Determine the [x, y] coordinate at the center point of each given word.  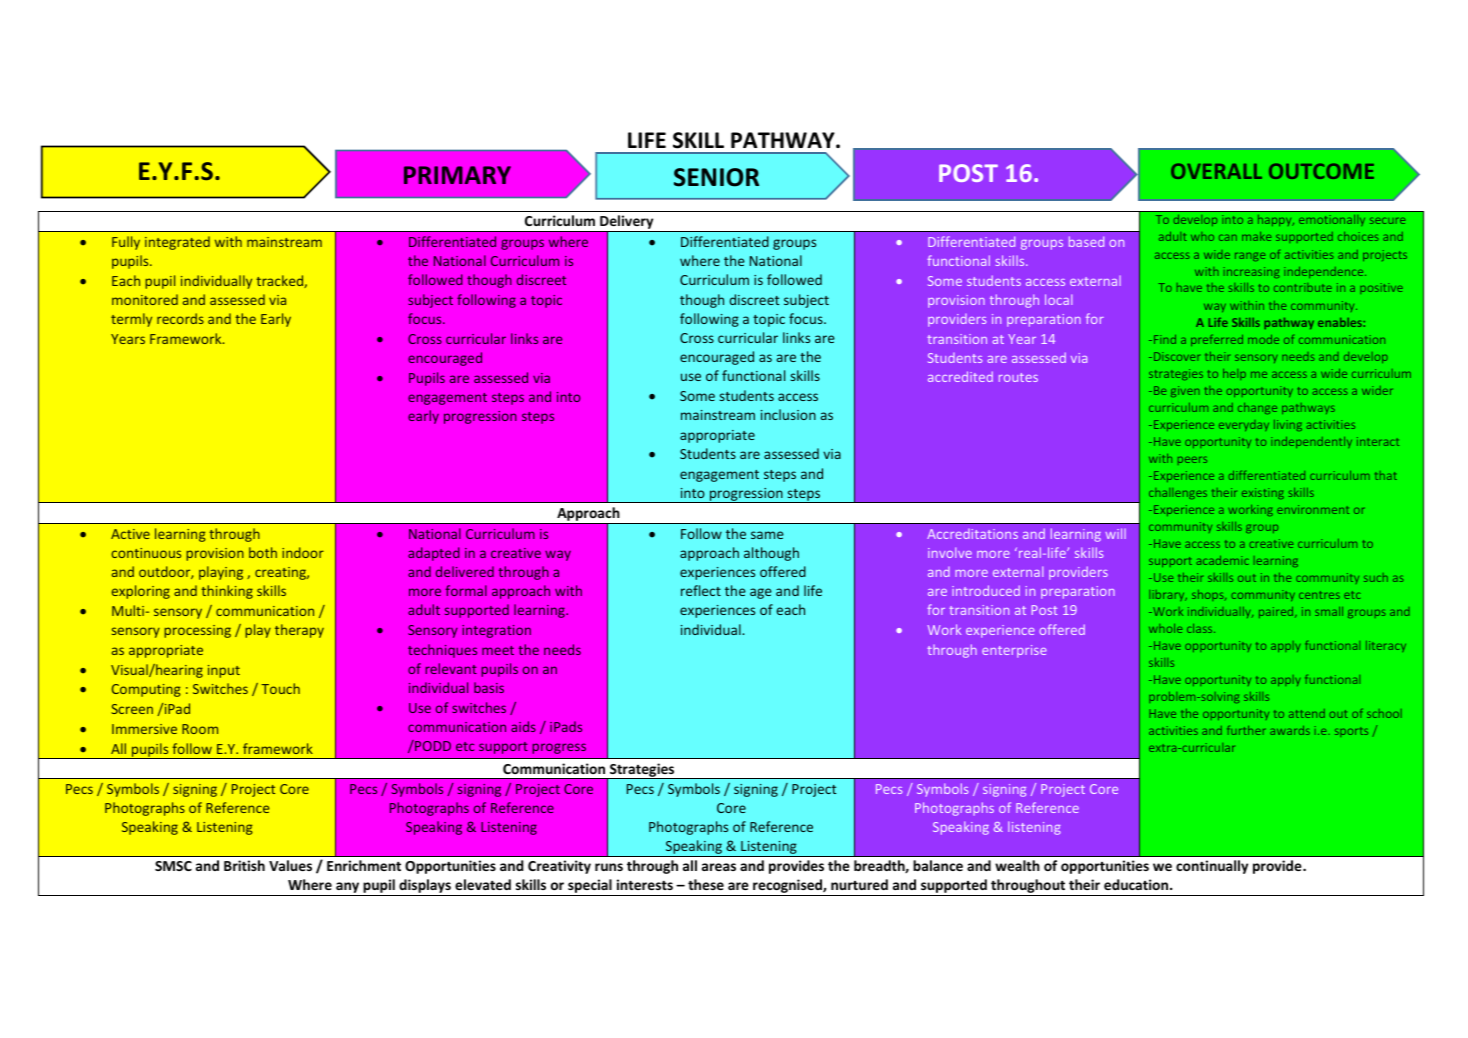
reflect [701, 590]
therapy [299, 631]
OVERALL [1216, 171]
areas [719, 867]
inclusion [788, 414]
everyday [1244, 425]
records [180, 318]
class [1201, 628]
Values [290, 865]
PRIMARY [457, 175]
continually [1212, 867]
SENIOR [716, 177]
